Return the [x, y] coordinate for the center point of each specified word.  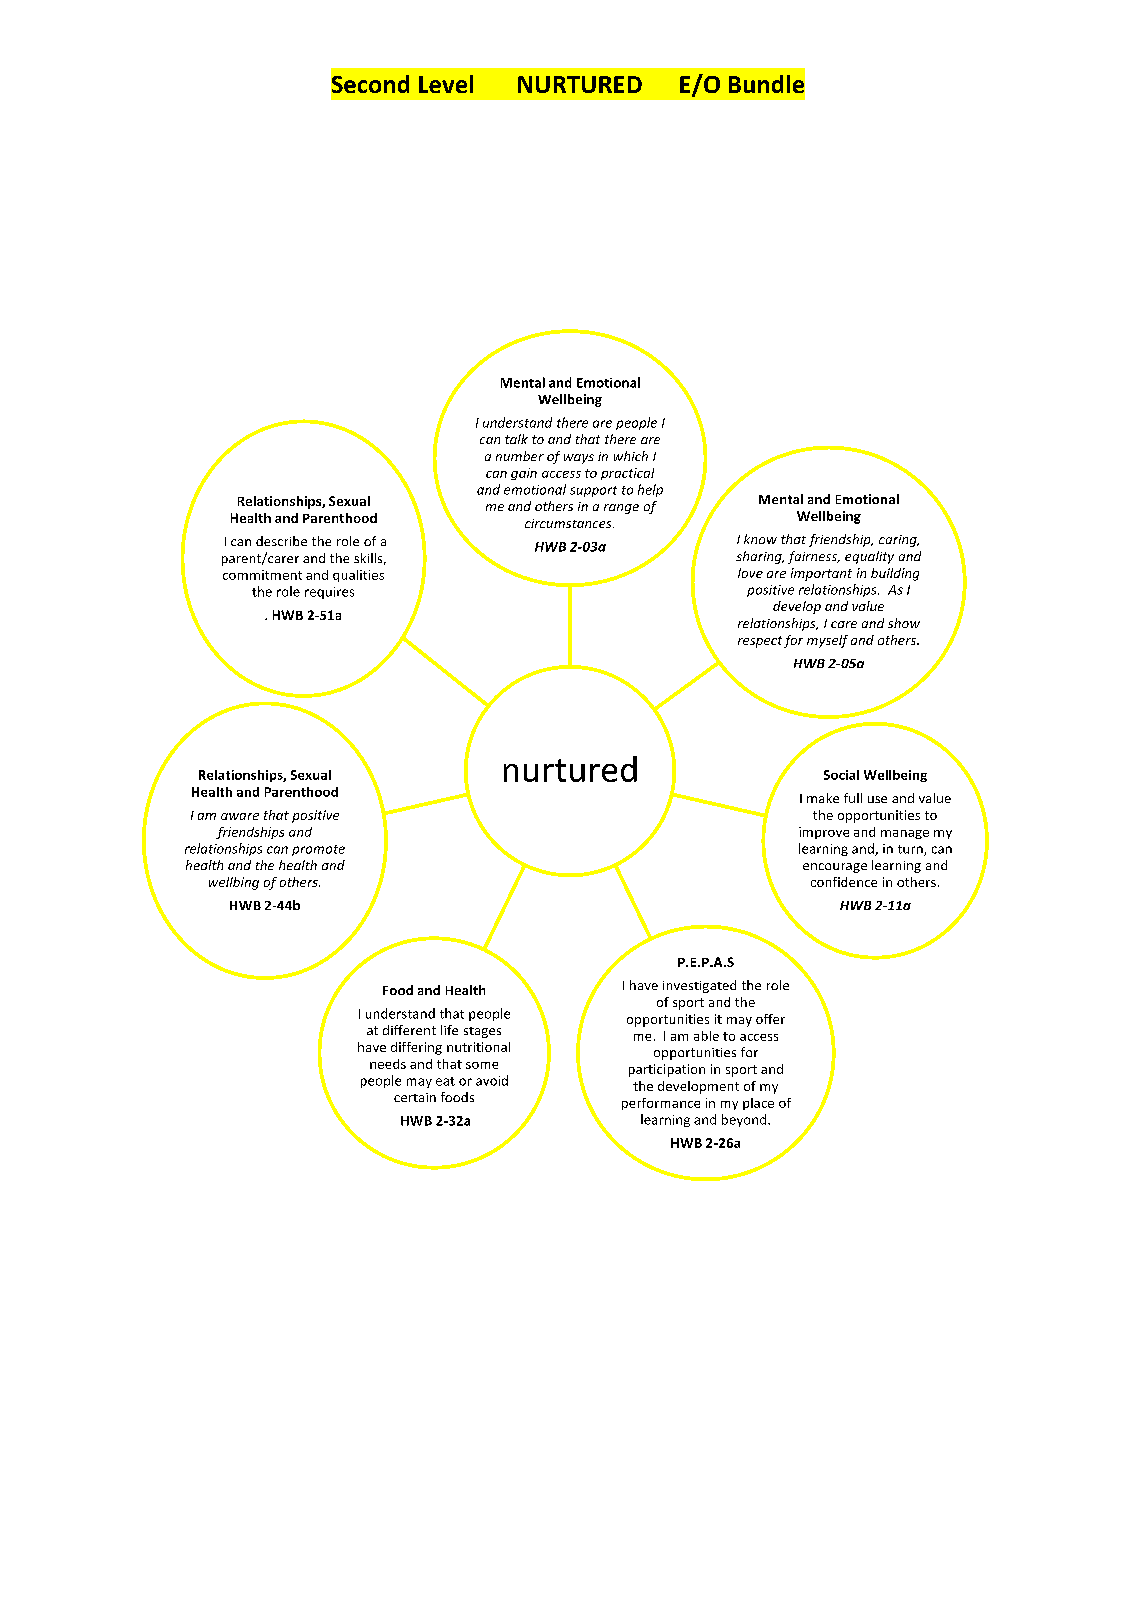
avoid [492, 1080]
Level [446, 84]
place [758, 1104]
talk [516, 439]
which [631, 456]
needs [388, 1064]
